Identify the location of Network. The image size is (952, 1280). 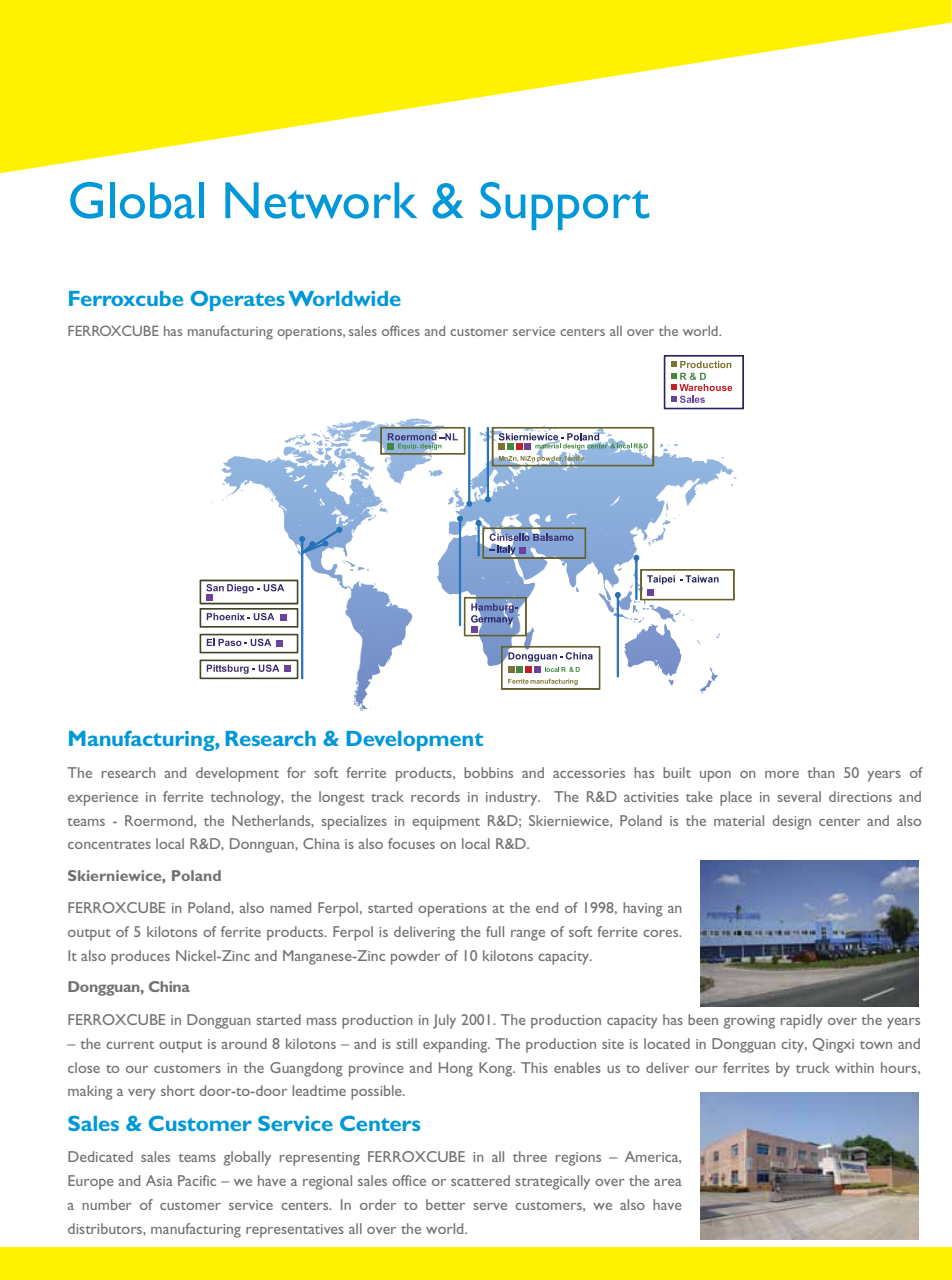
(321, 200).
